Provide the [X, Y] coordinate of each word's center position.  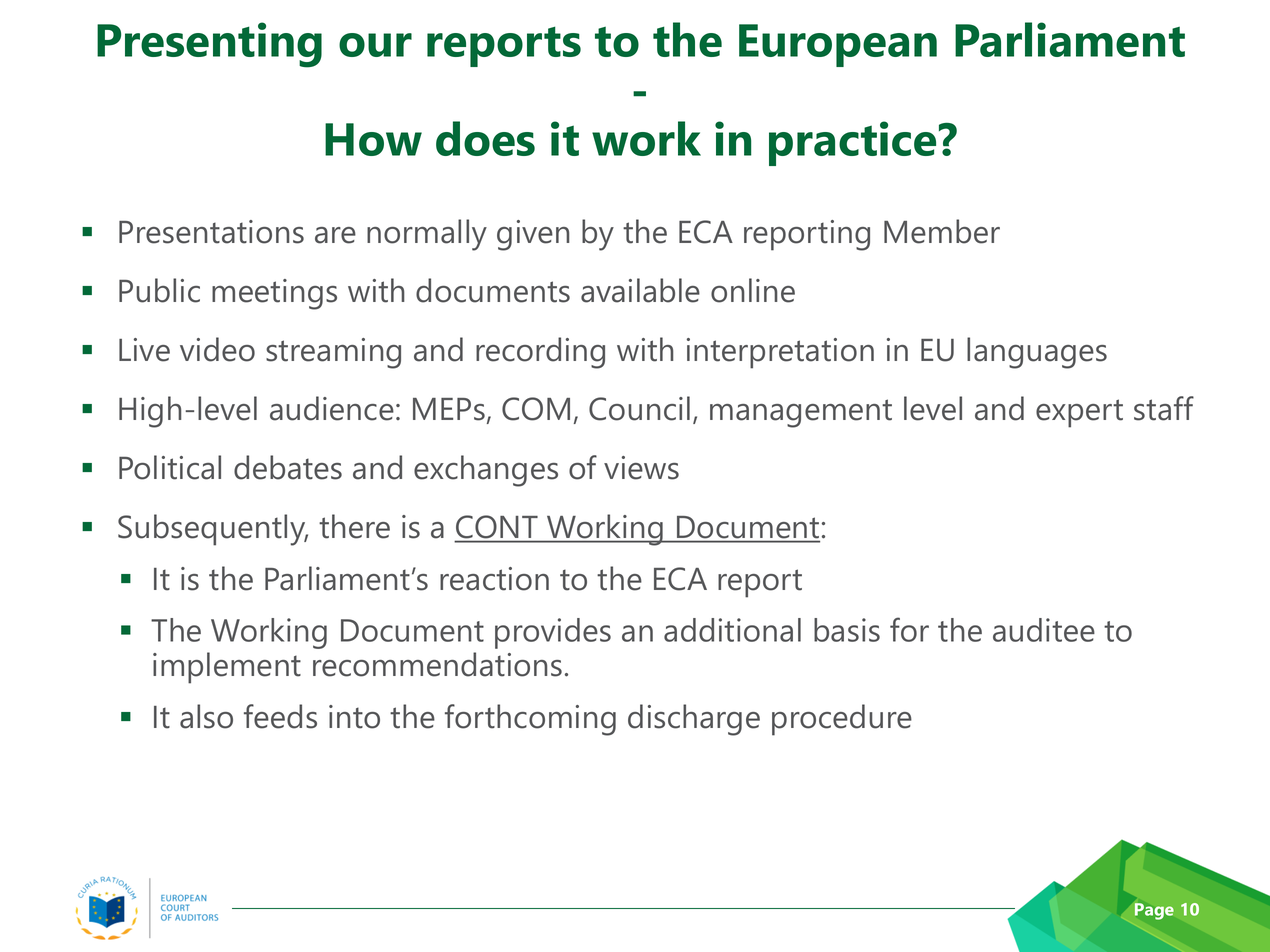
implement [227, 668]
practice [852, 143]
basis [847, 630]
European [838, 45]
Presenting [209, 45]
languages [1037, 353]
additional [732, 630]
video [217, 349]
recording [540, 353]
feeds [280, 716]
